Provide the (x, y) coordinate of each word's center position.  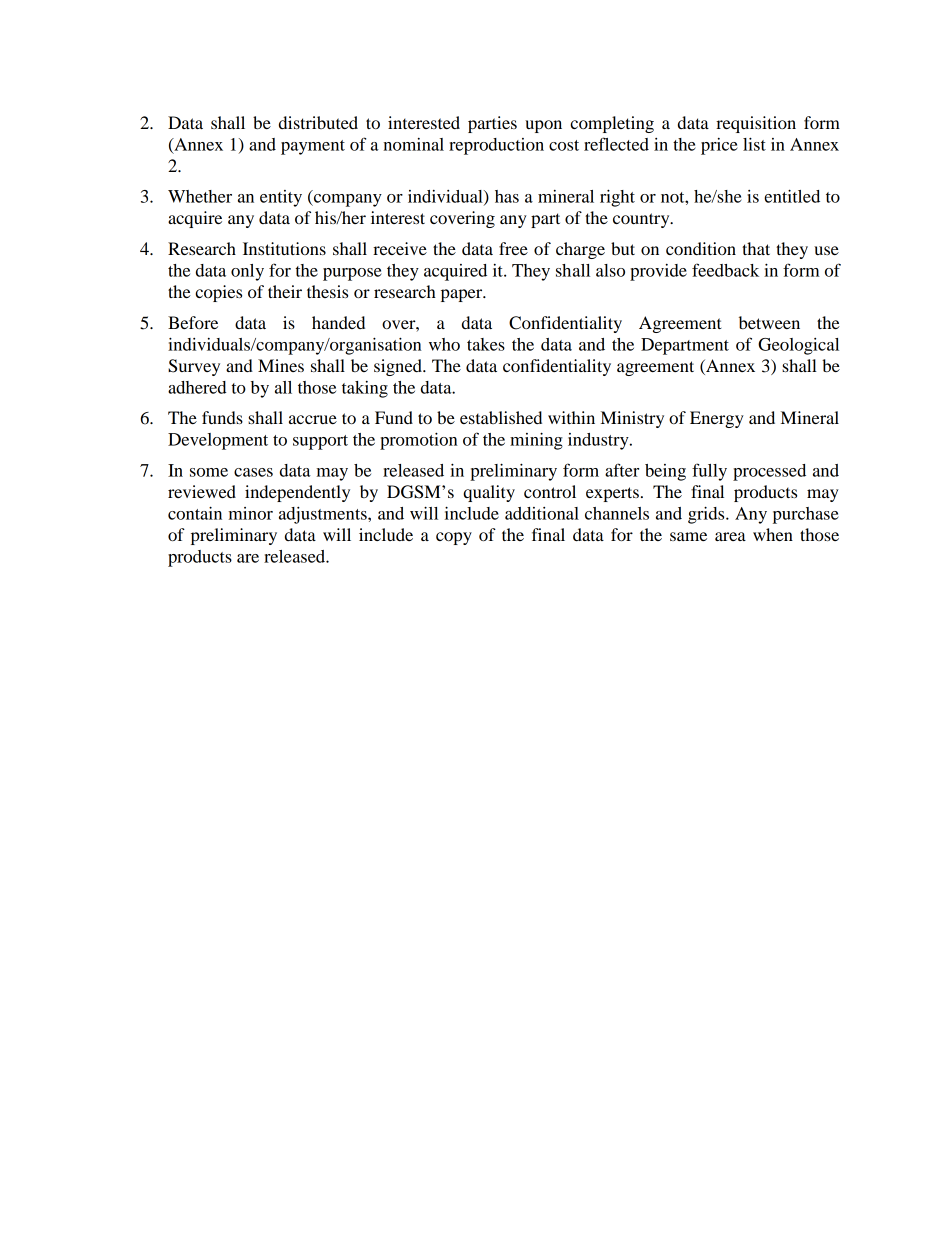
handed (338, 322)
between (769, 322)
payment (313, 147)
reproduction (496, 146)
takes (486, 344)
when (773, 534)
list (754, 144)
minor (251, 513)
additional (542, 513)
